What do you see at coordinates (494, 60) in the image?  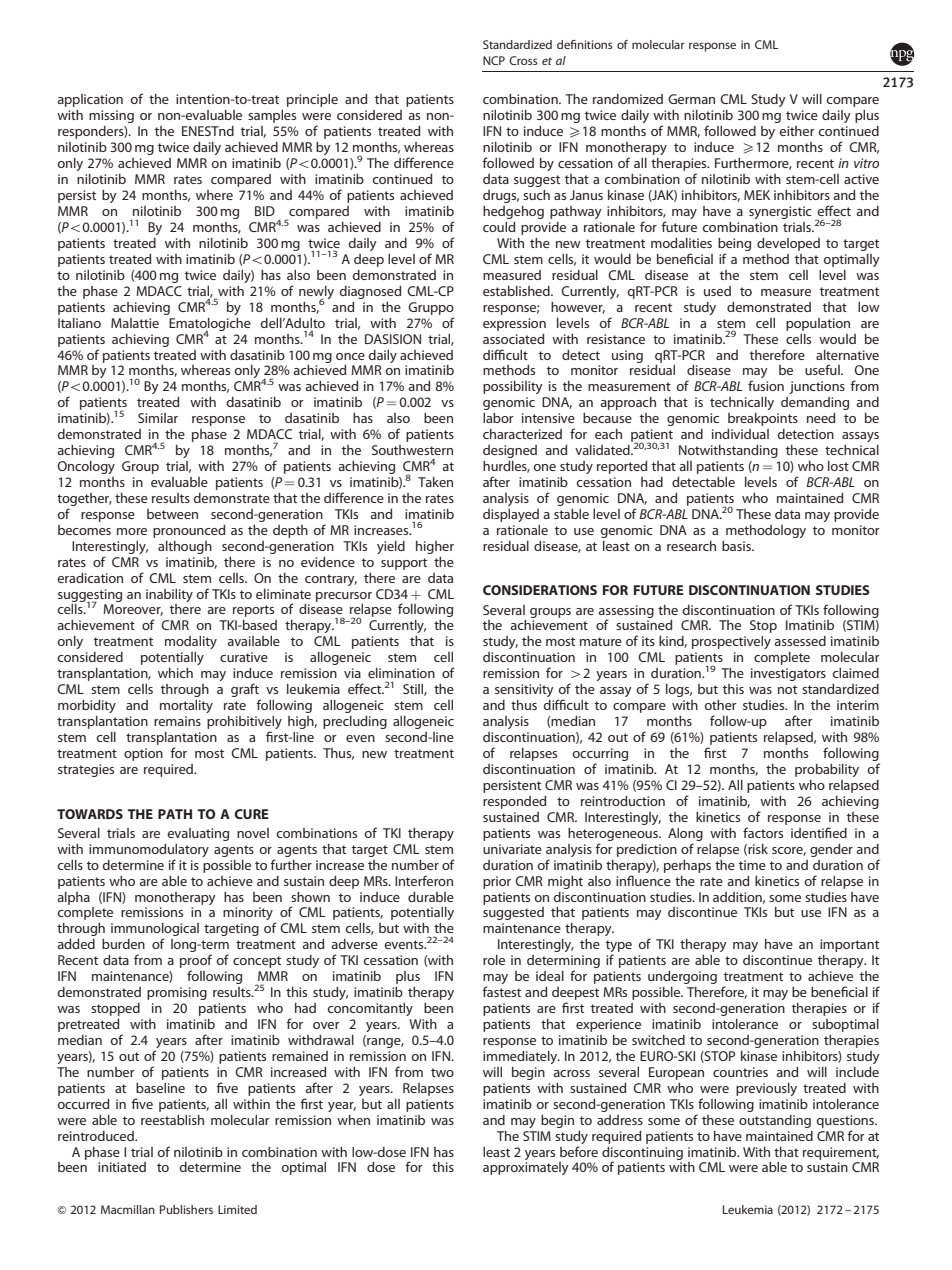 I see `NCP` at bounding box center [494, 60].
